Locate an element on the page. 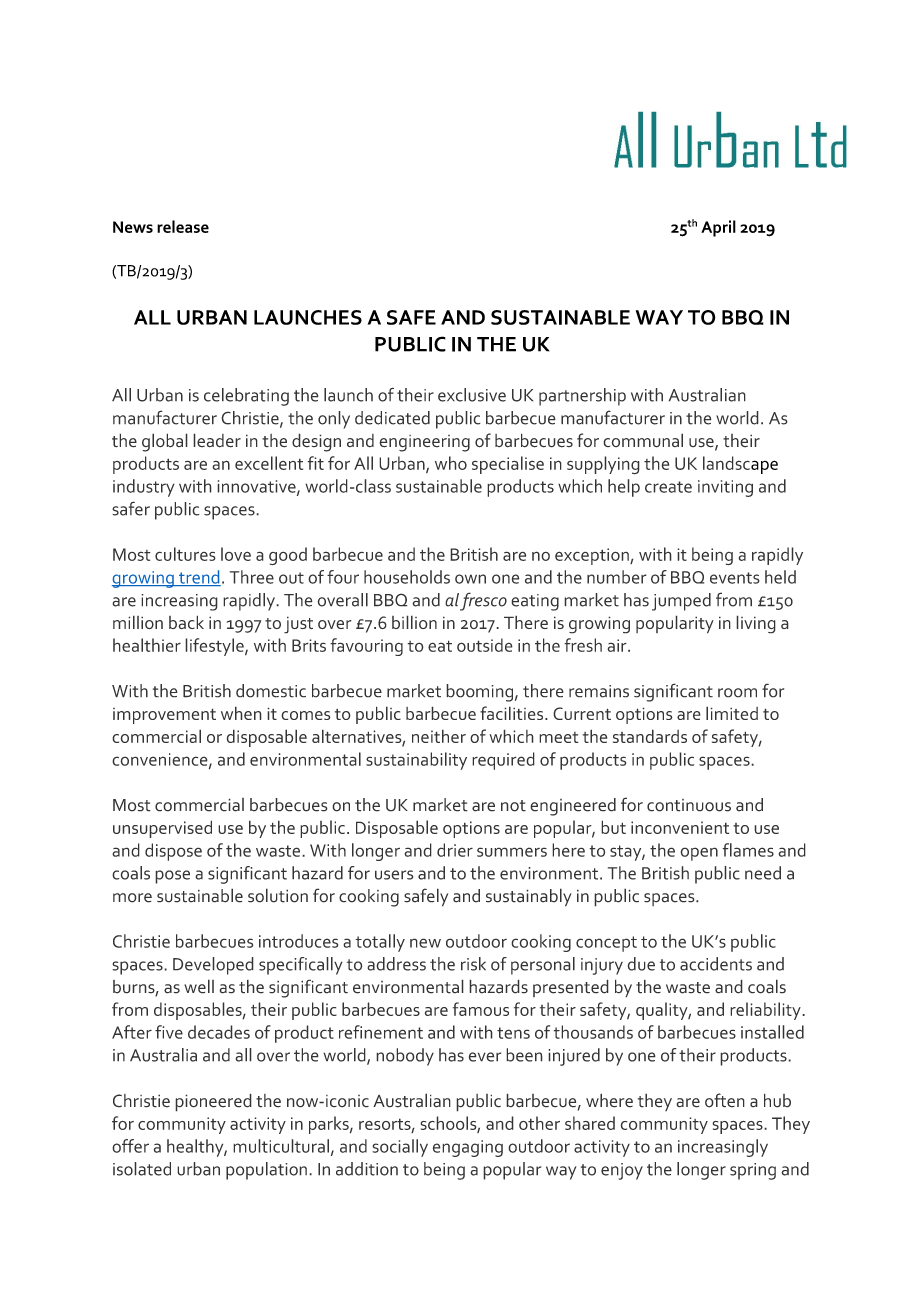  exclusive is located at coordinates (472, 395).
